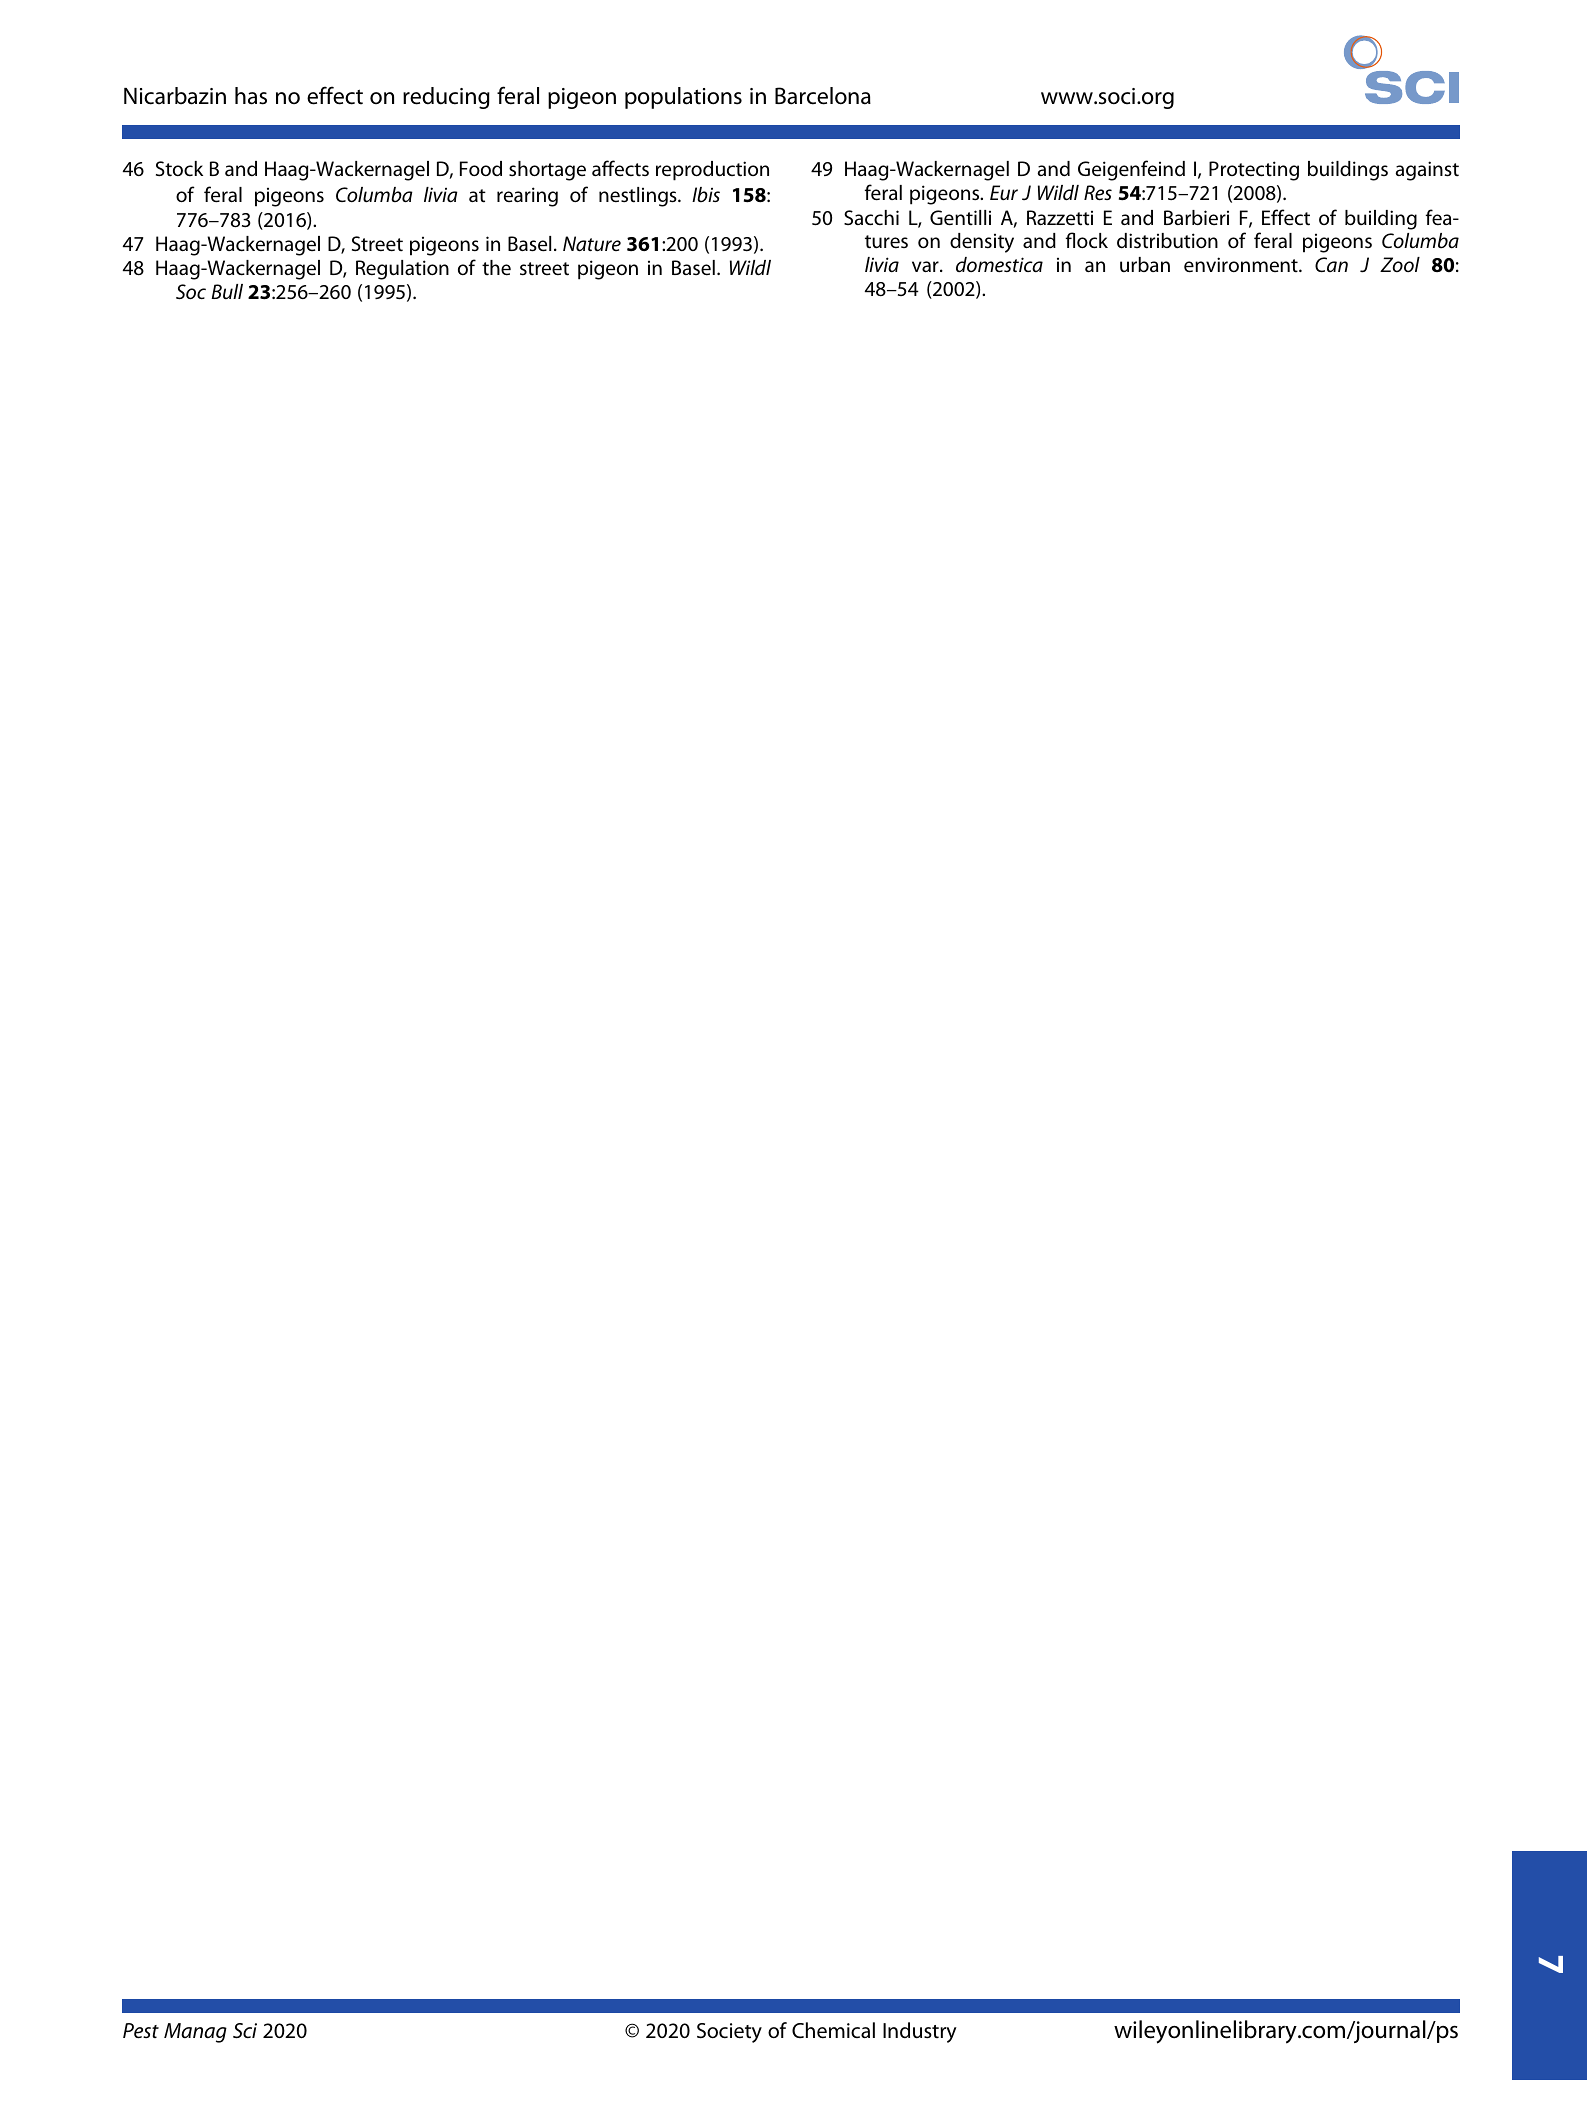 This screenshot has width=1587, height=2108. Describe the element at coordinates (402, 270) in the screenshot. I see `Regulation` at that location.
